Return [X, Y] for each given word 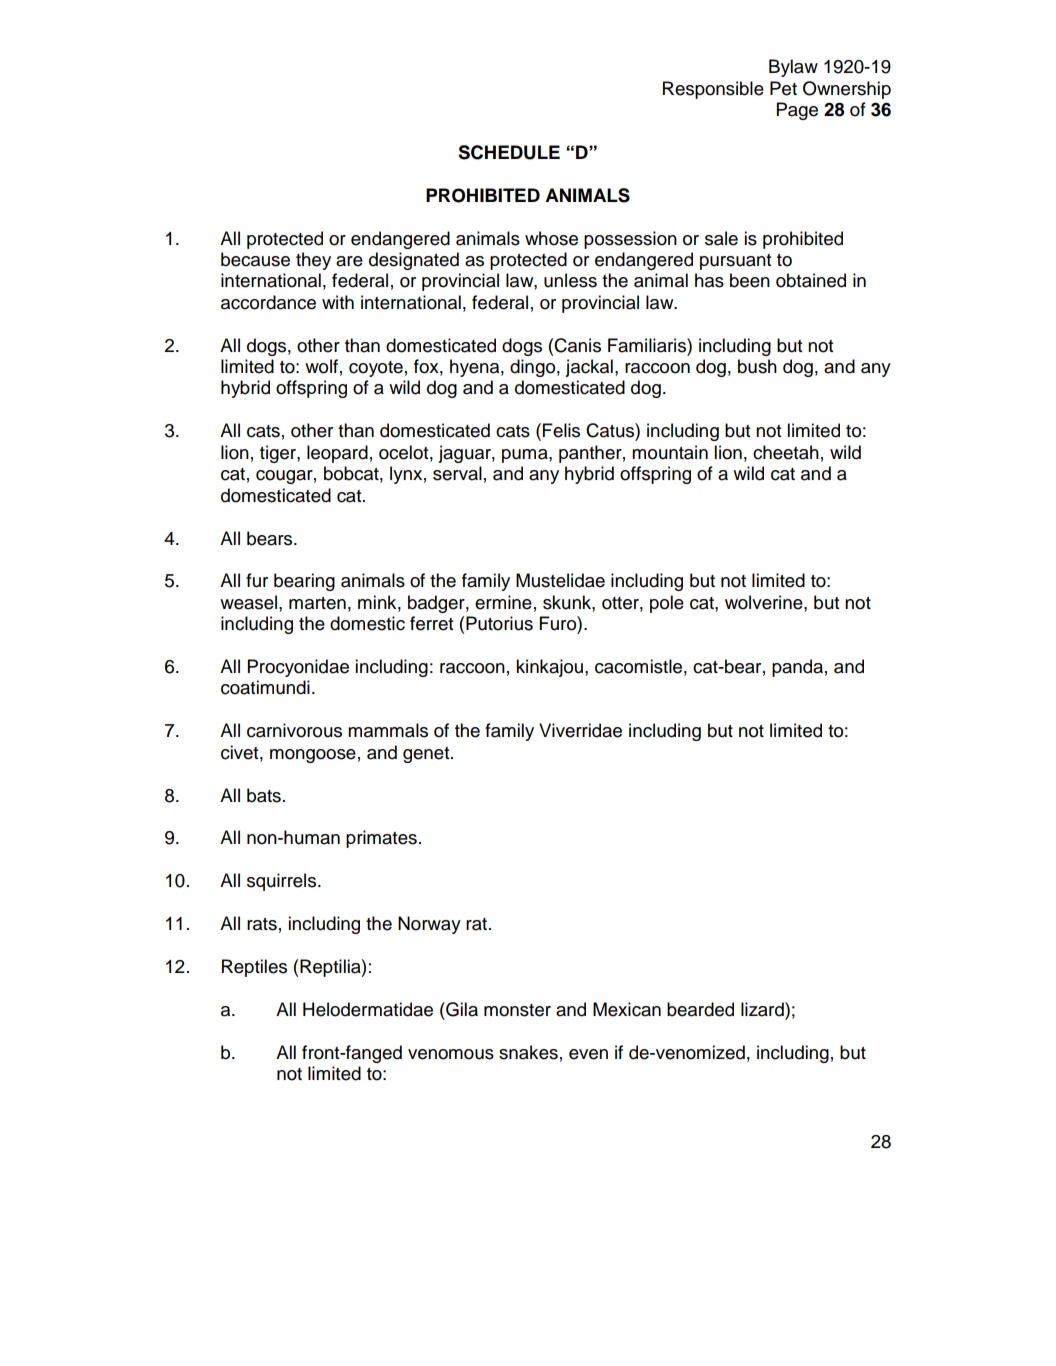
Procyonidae [298, 668]
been [750, 280]
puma [526, 456]
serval [457, 473]
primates [381, 839]
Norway [429, 925]
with [338, 302]
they [313, 261]
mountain [670, 452]
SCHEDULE [509, 152]
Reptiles [254, 968]
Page [797, 111]
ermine [503, 602]
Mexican [627, 1009]
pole [667, 604]
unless [570, 280]
